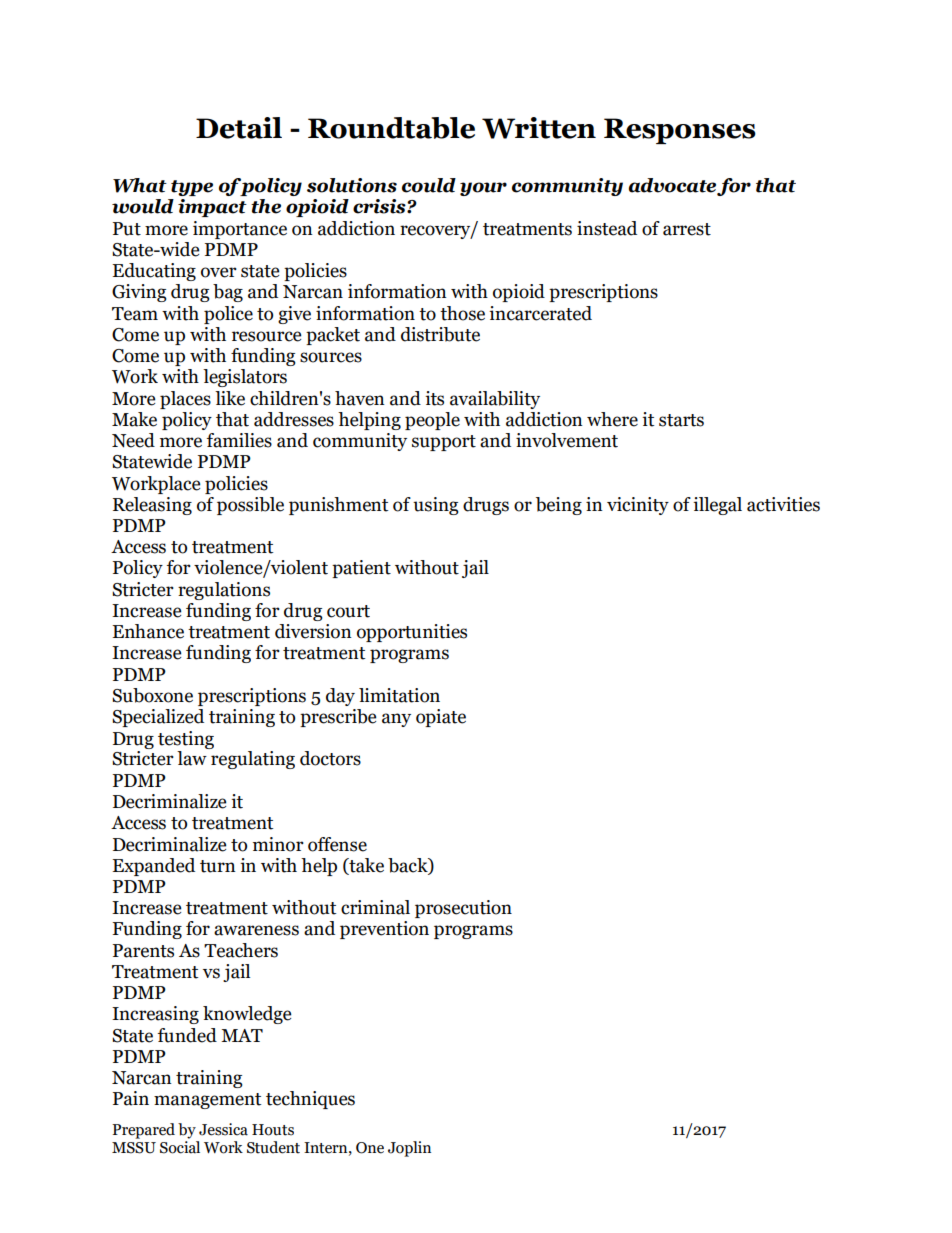 Image resolution: width=952 pixels, height=1233 pixels. What do you see at coordinates (192, 188) in the screenshot?
I see `type` at bounding box center [192, 188].
